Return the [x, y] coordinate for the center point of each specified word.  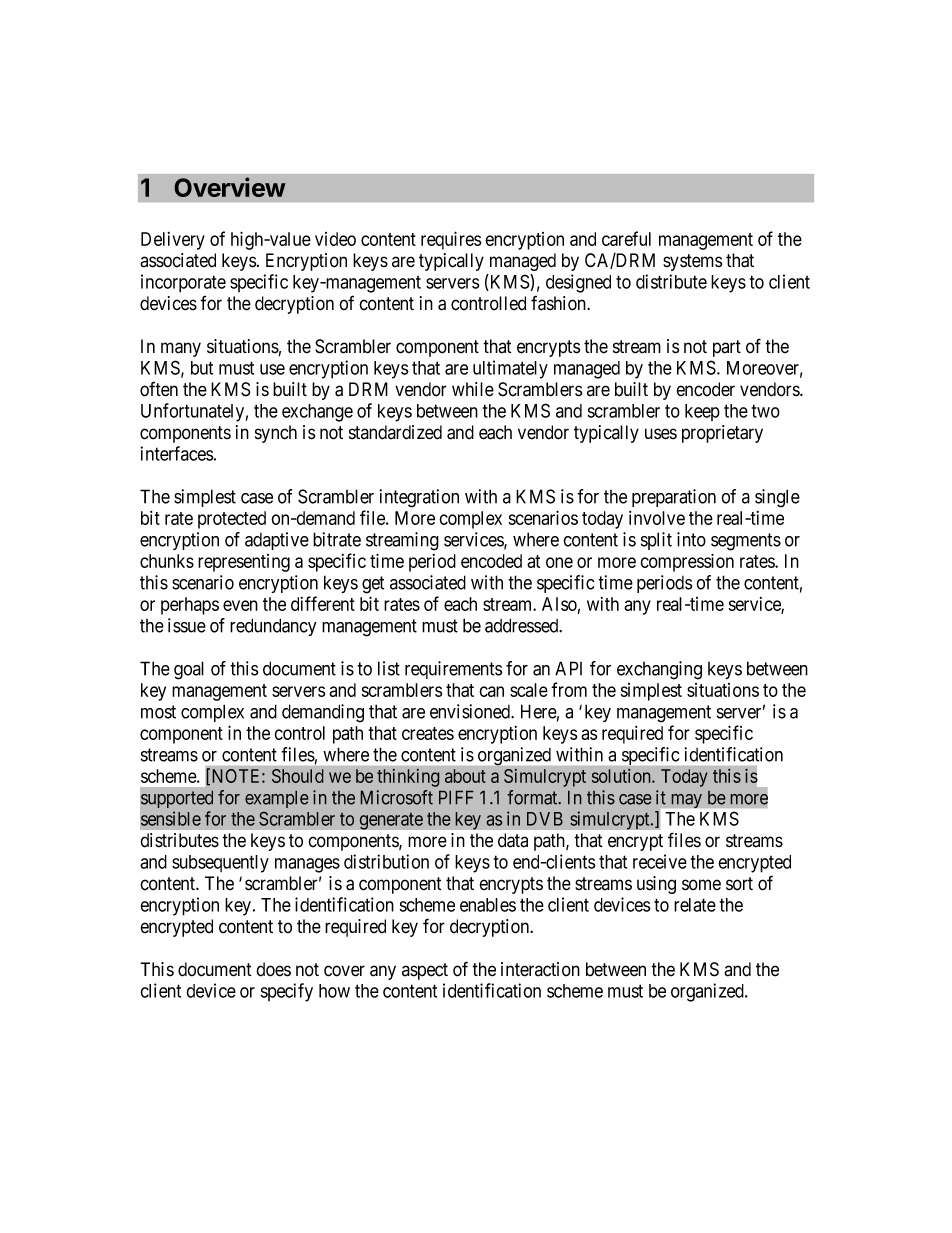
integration [419, 498]
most [158, 712]
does [273, 969]
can [491, 691]
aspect [425, 971]
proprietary [722, 434]
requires [451, 240]
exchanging [659, 670]
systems [692, 262]
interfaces [177, 453]
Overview [230, 187]
